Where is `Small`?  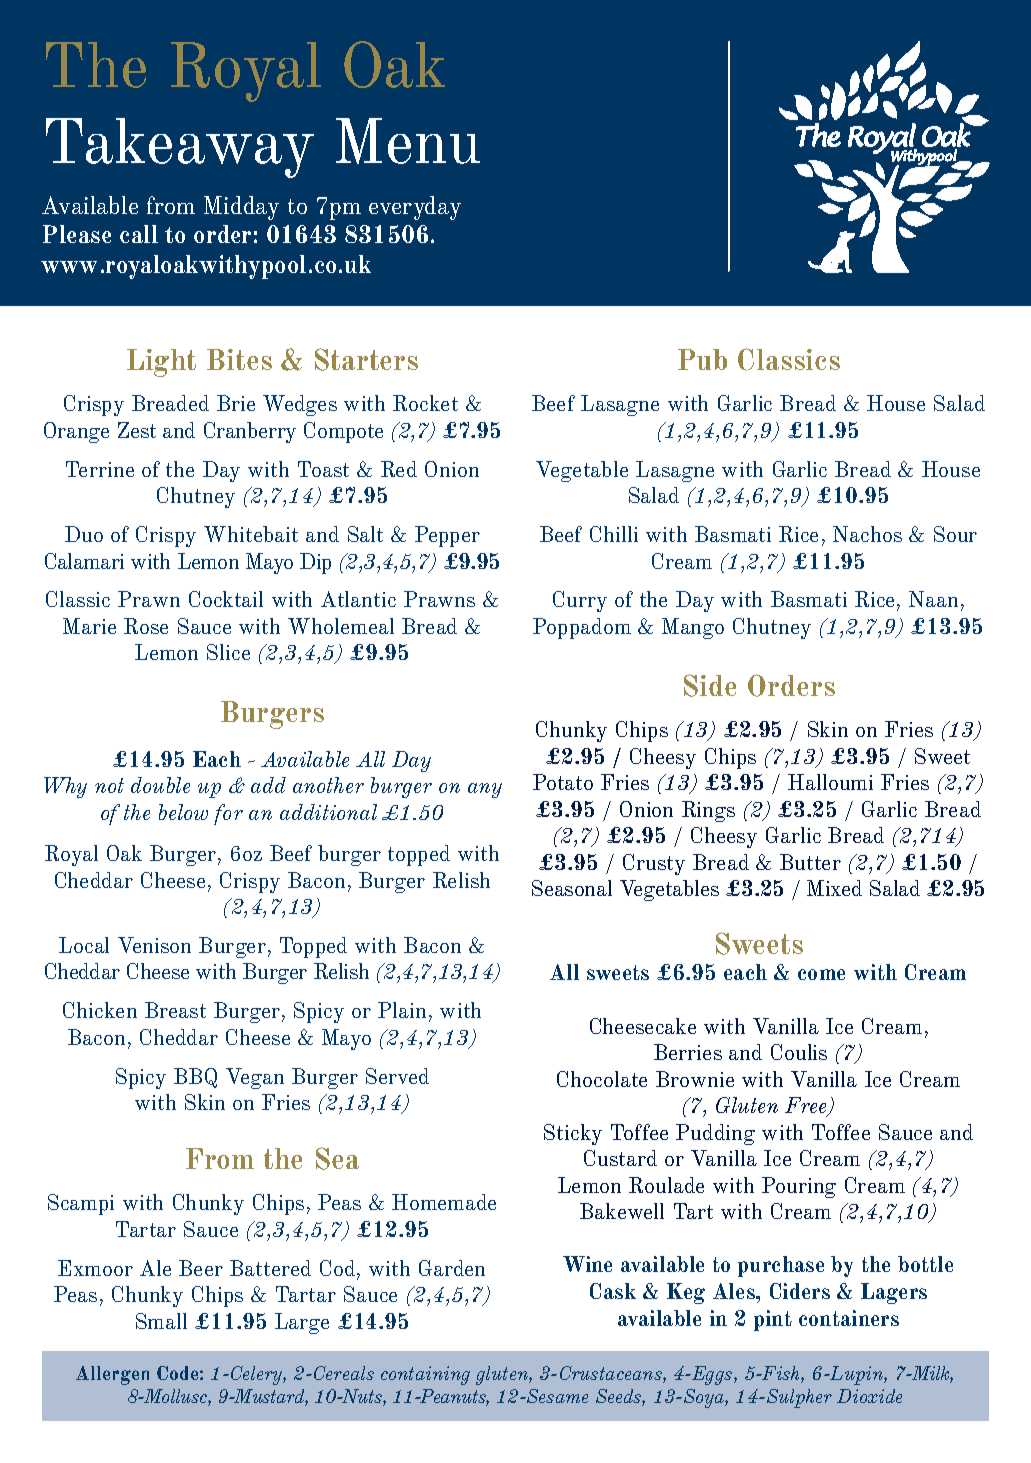 Small is located at coordinates (161, 1321).
